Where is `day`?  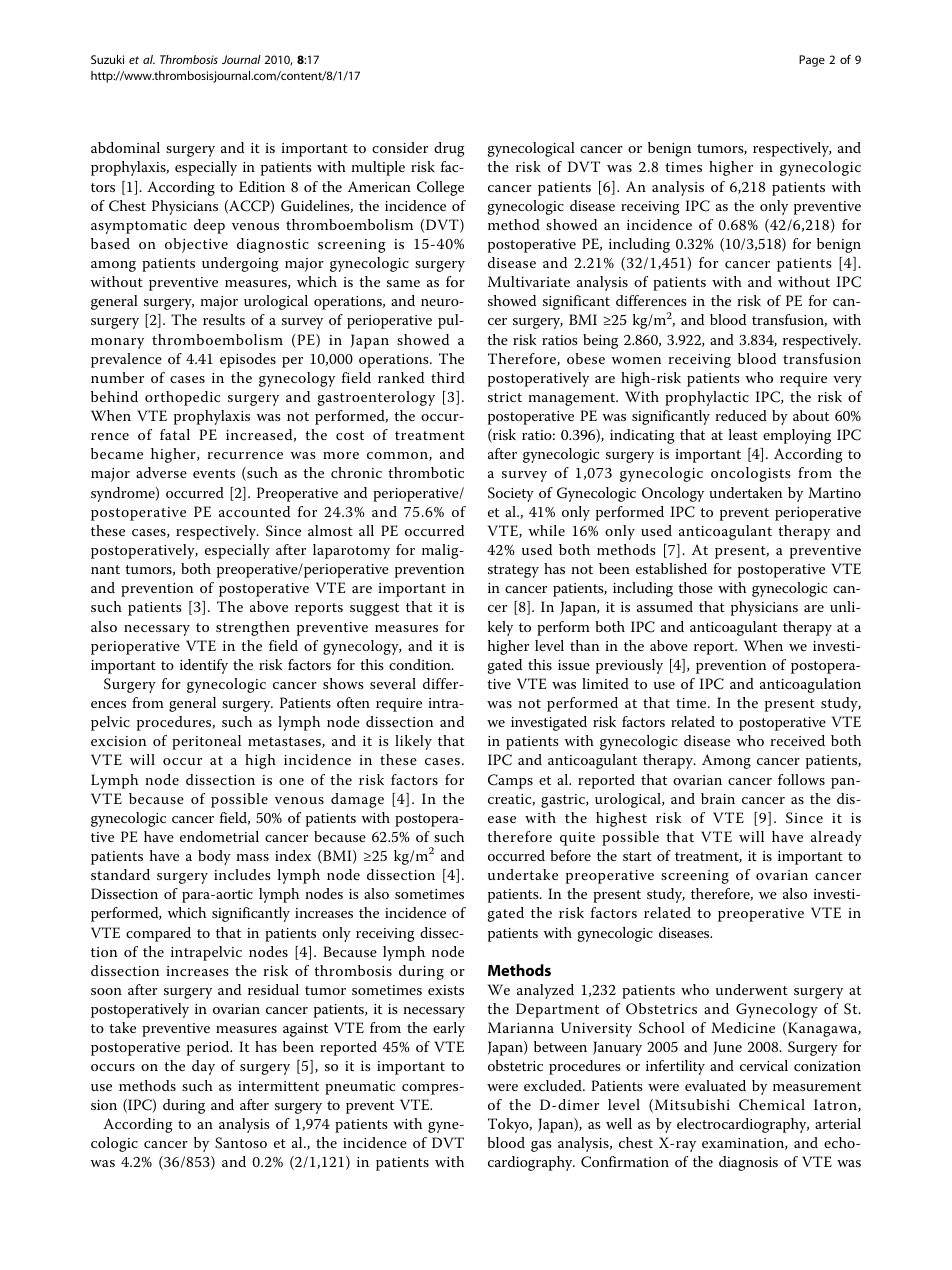 day is located at coordinates (203, 1067).
